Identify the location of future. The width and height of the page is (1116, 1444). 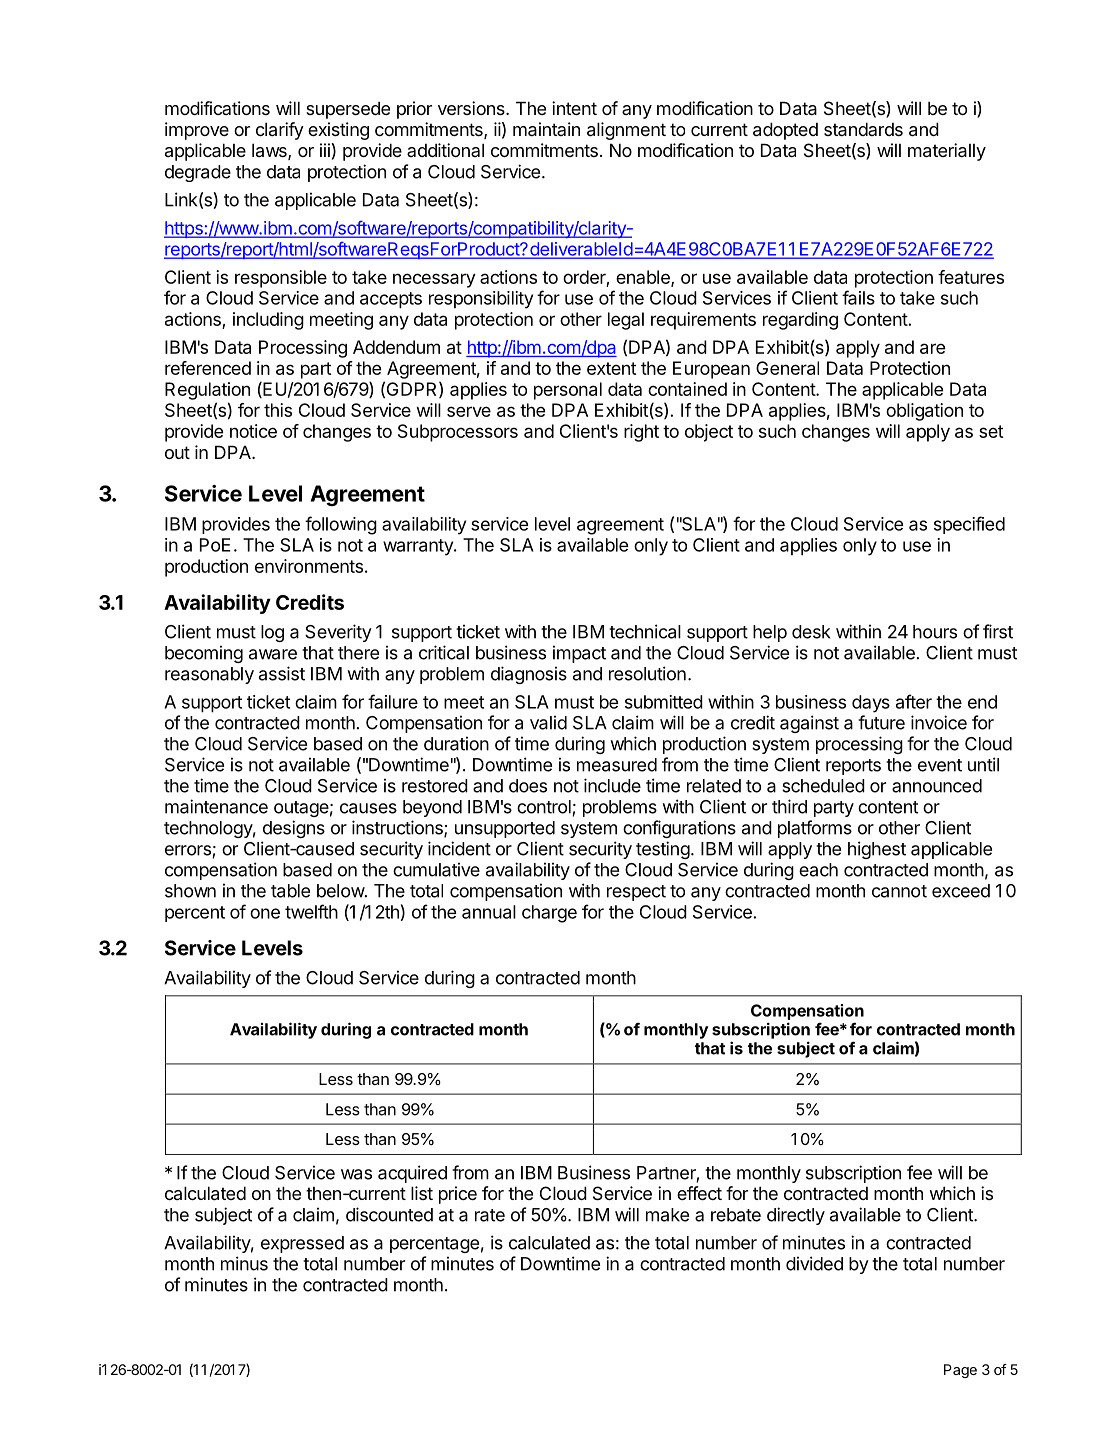
(881, 722).
